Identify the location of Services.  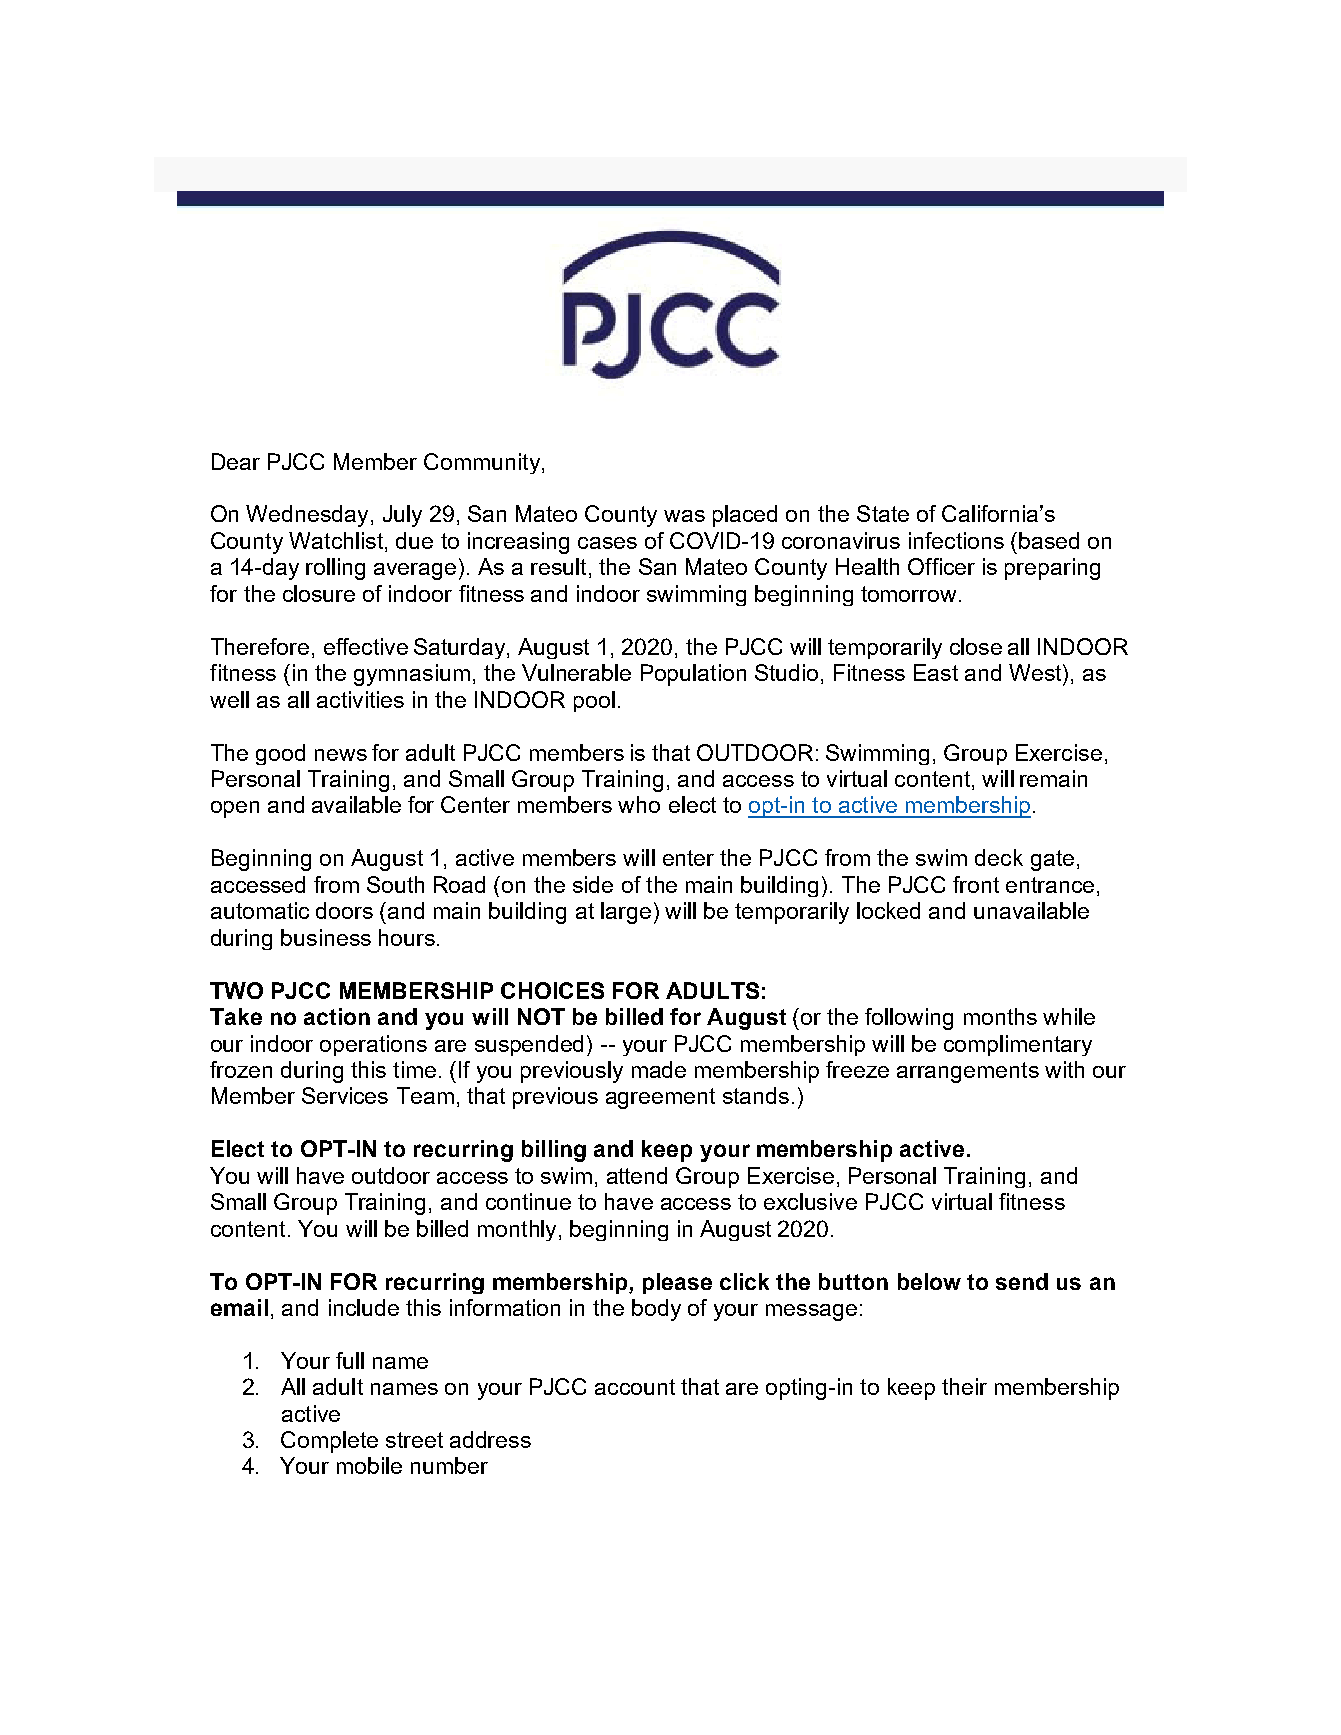
(345, 1095).
